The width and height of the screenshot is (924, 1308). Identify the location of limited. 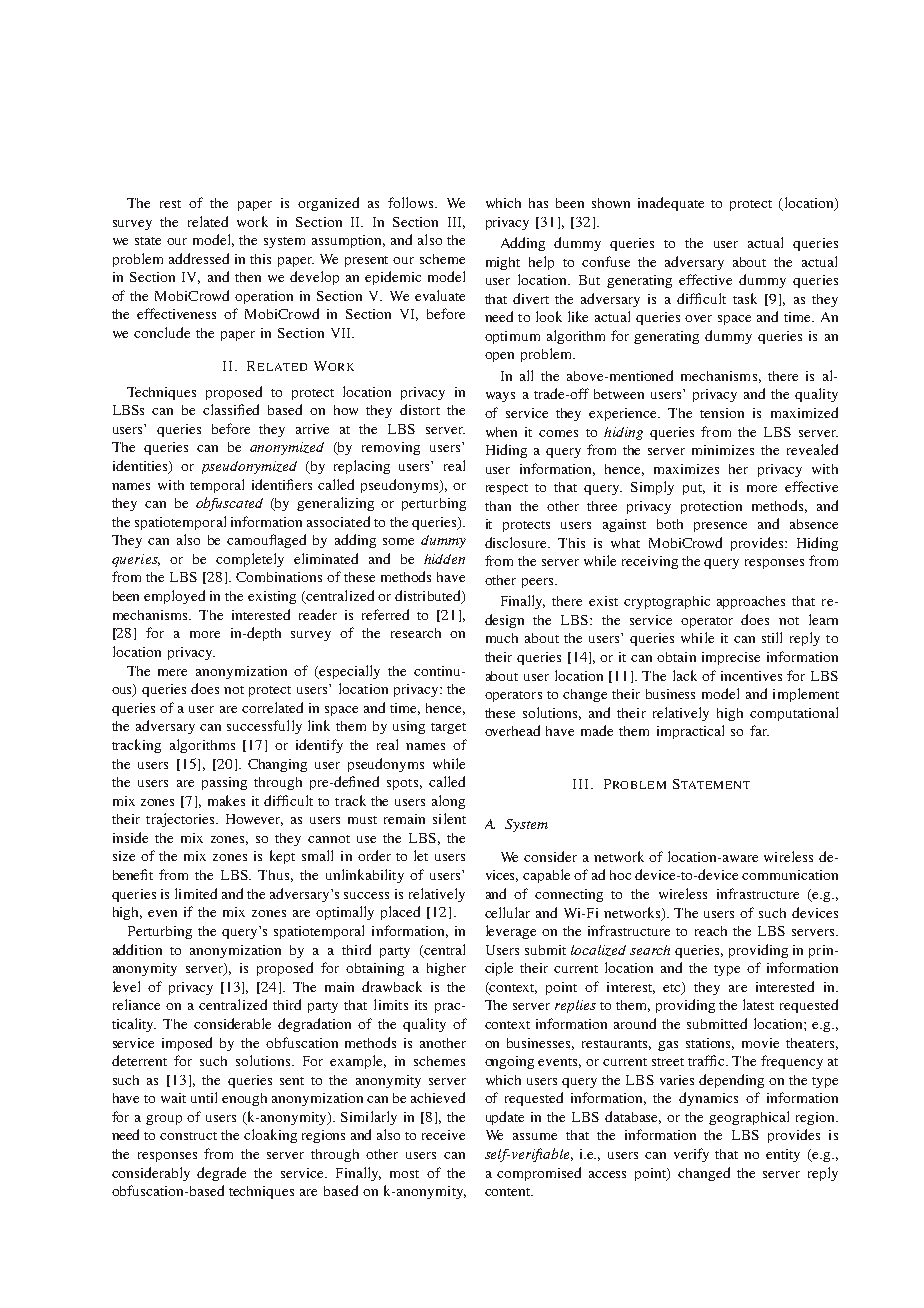
(196, 893).
